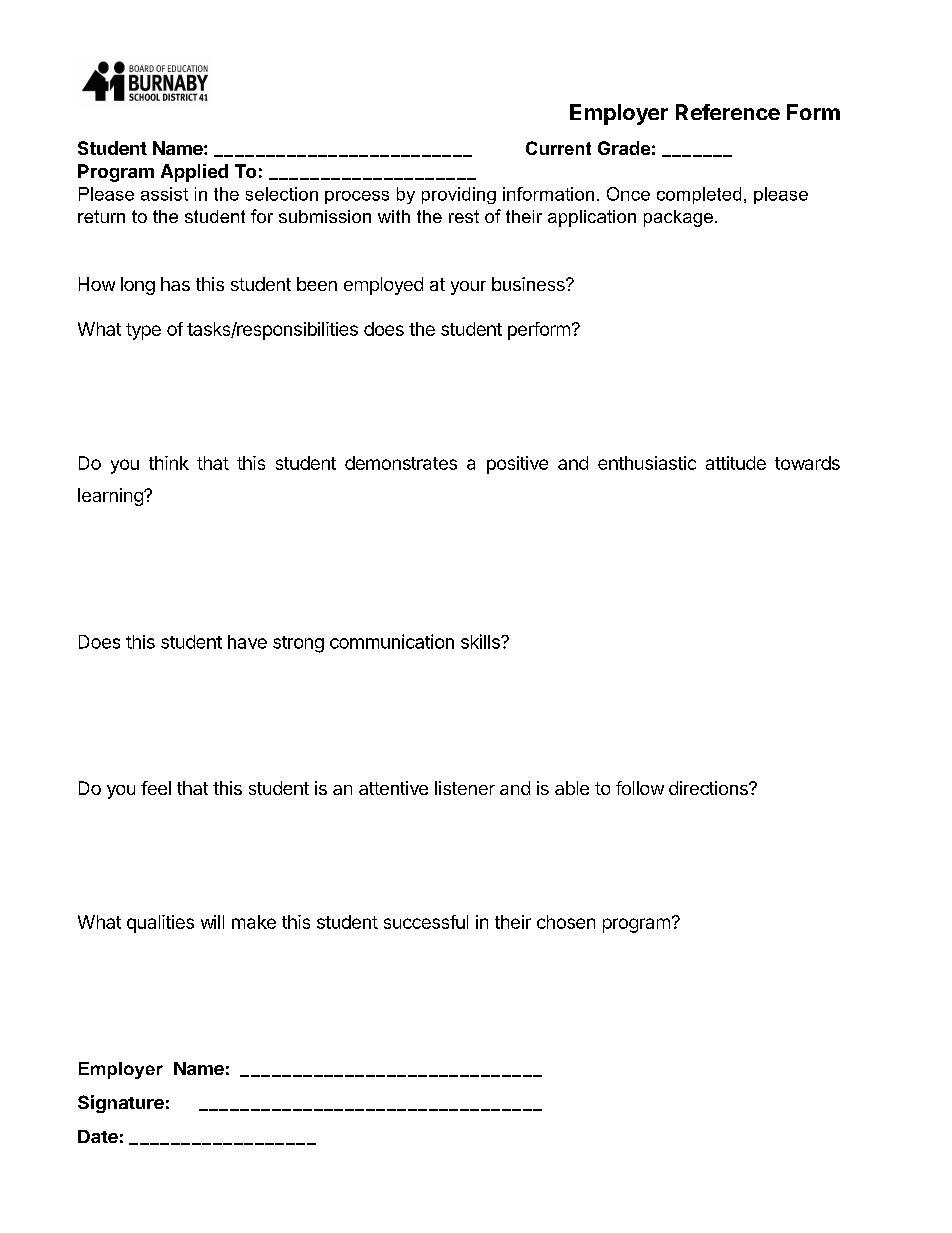  What do you see at coordinates (481, 641) in the image?
I see `skills` at bounding box center [481, 641].
